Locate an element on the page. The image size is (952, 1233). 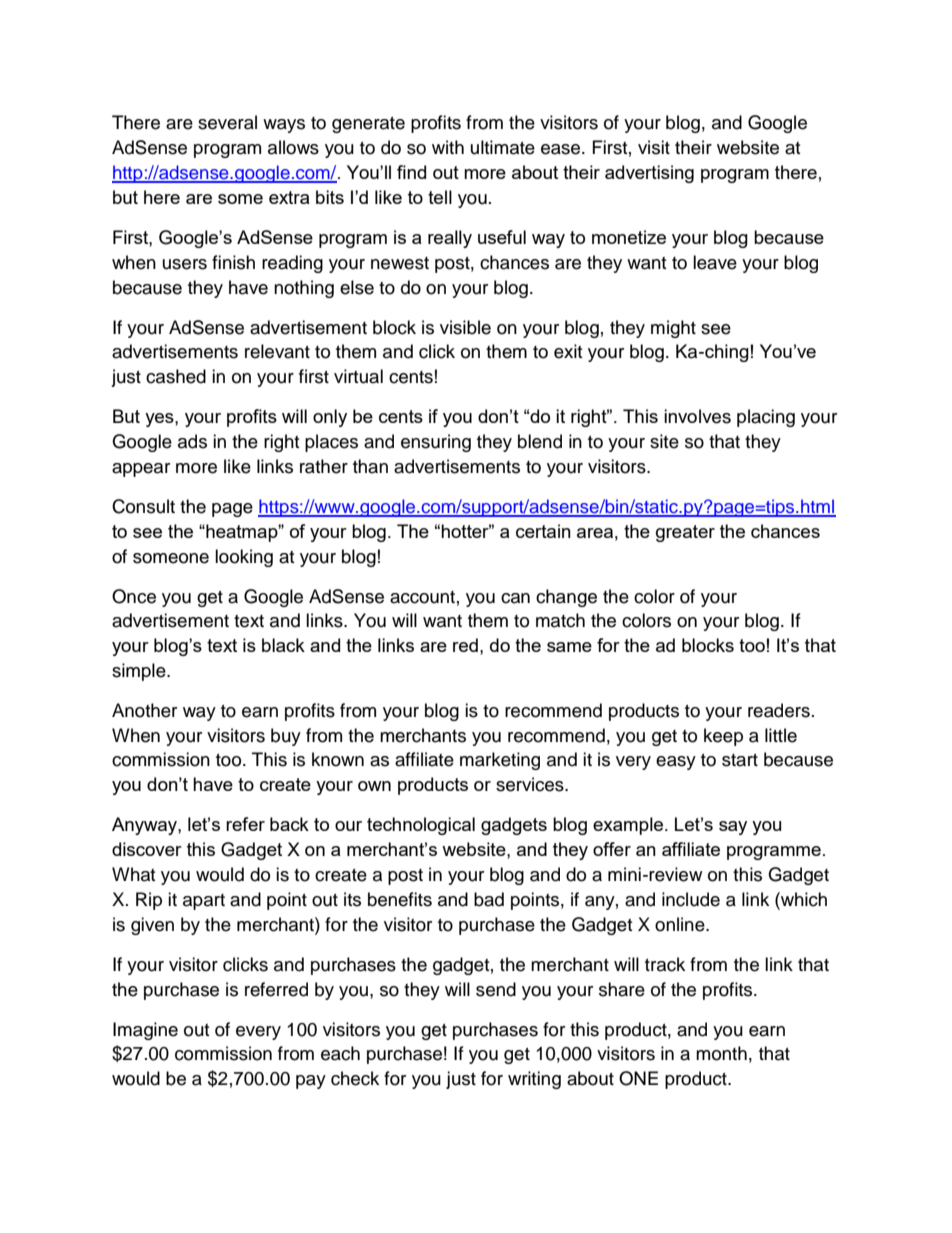
discover is located at coordinates (147, 849).
